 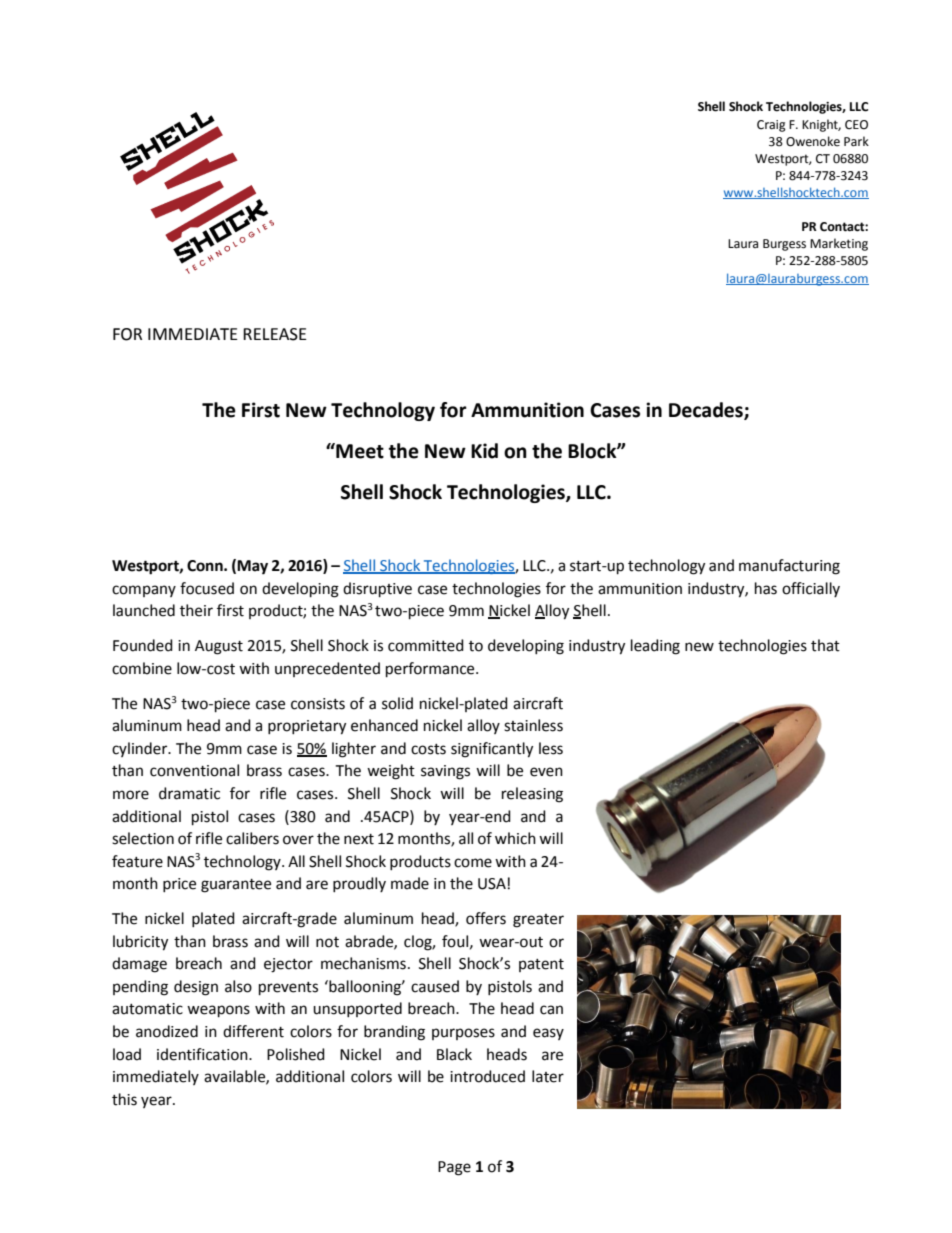 What do you see at coordinates (492, 884) in the screenshot?
I see `USA` at bounding box center [492, 884].
